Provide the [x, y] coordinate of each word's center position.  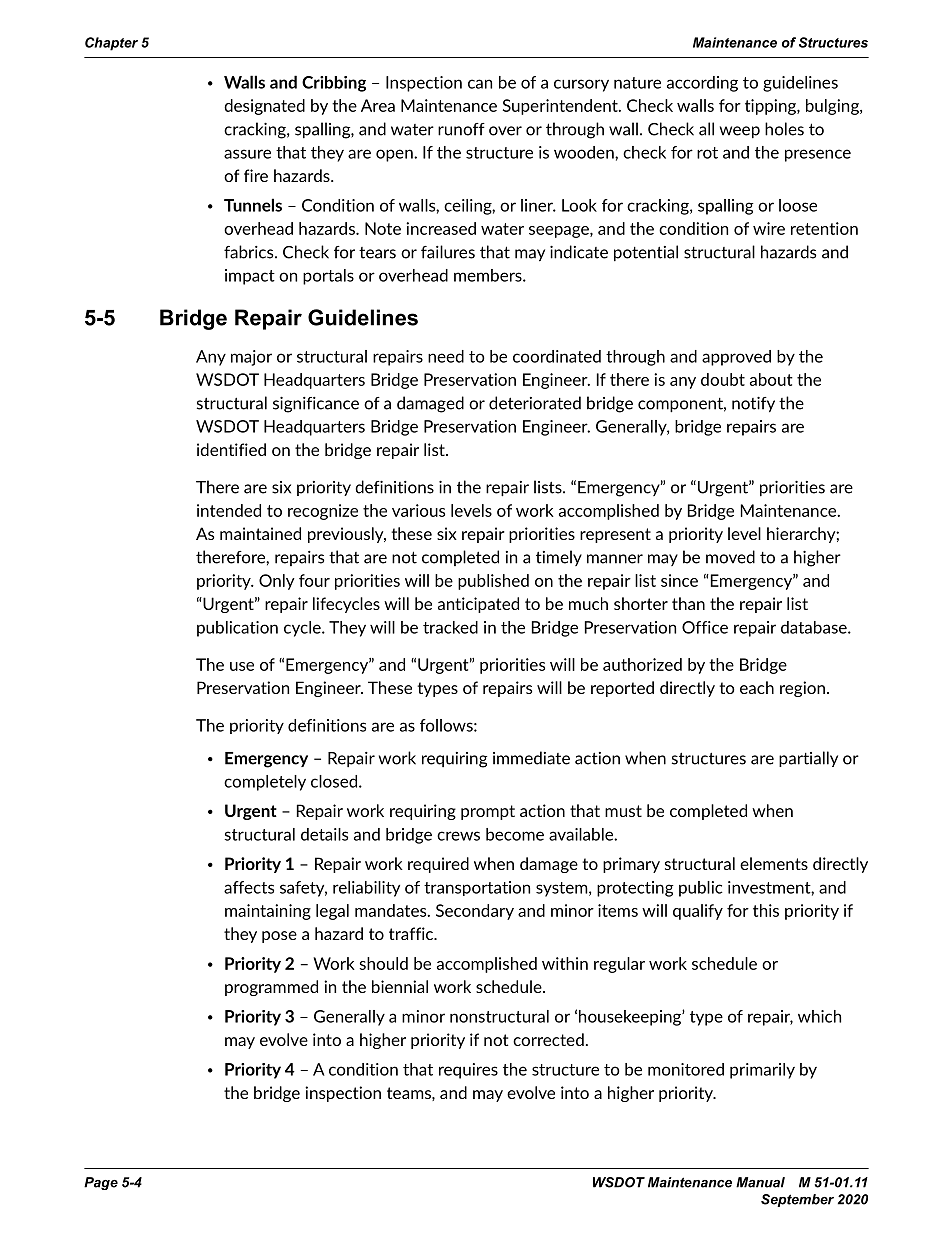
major [251, 358]
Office [705, 627]
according [702, 84]
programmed [271, 988]
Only [277, 582]
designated [264, 107]
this [766, 910]
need [446, 356]
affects [249, 887]
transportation [477, 888]
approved [736, 358]
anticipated [478, 605]
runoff [461, 129]
